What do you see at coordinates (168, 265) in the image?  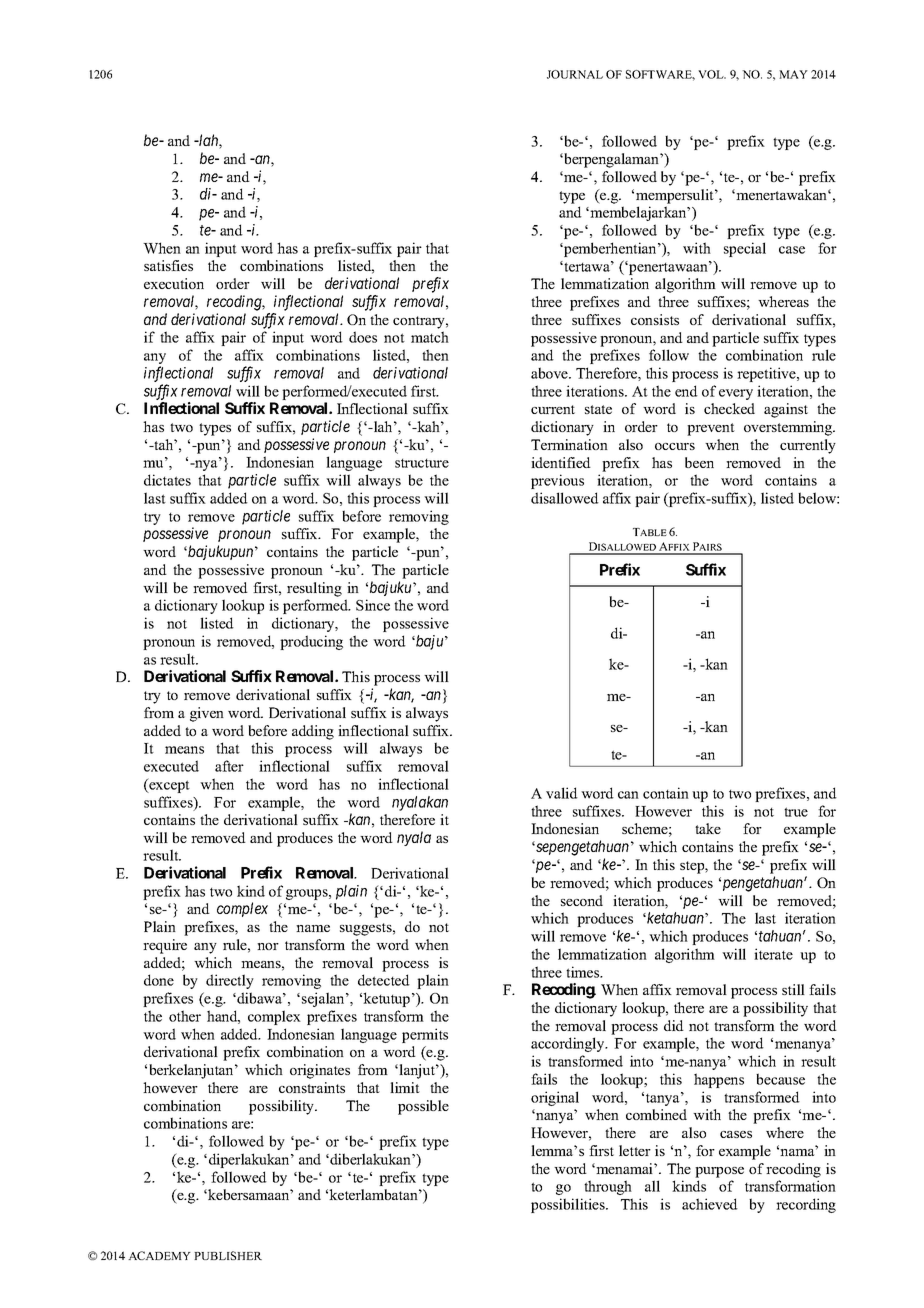 I see `satisfies` at bounding box center [168, 265].
